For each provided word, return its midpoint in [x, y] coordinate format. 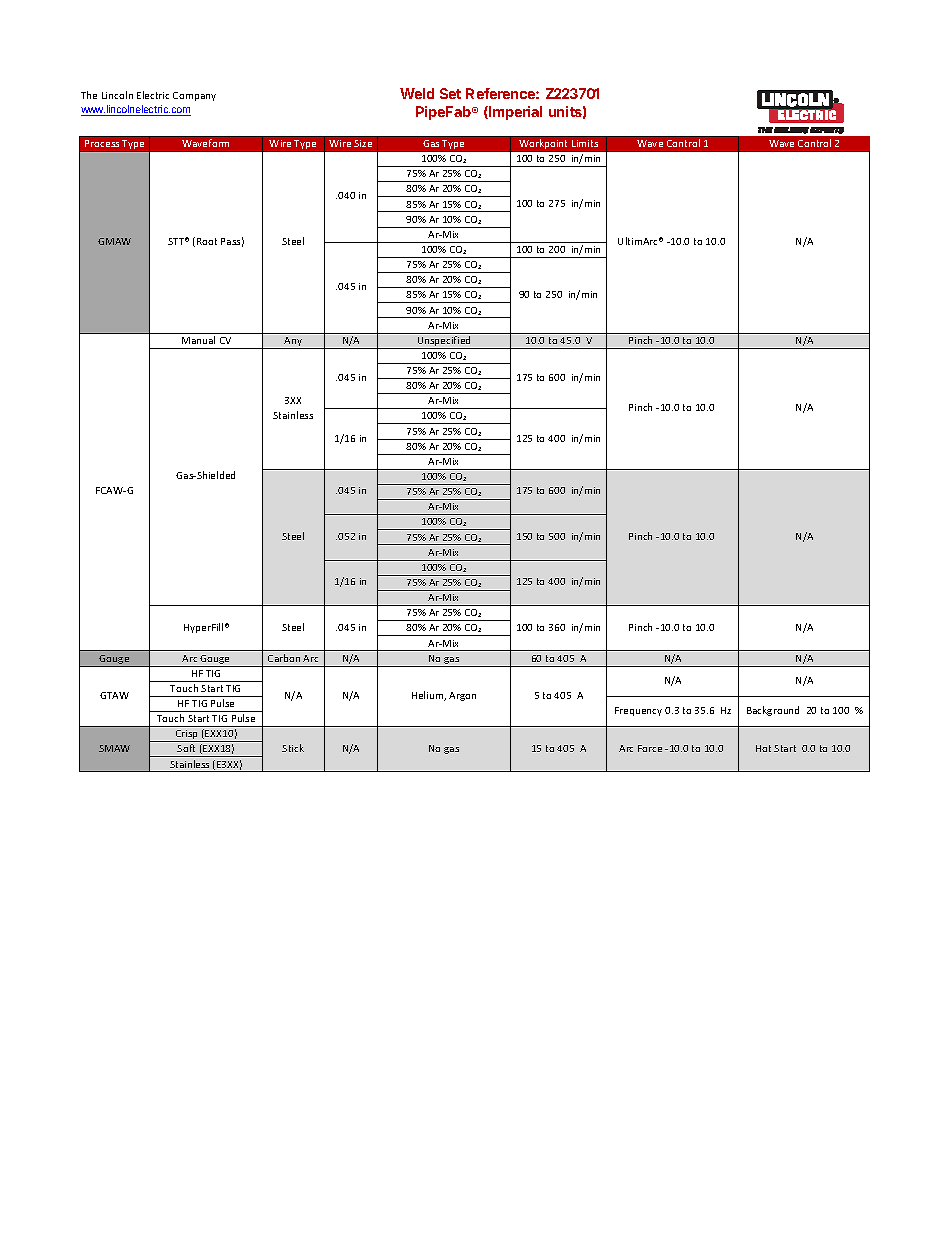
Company [194, 96]
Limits [585, 143]
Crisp [187, 736]
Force [650, 748]
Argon [462, 696]
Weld [417, 93]
